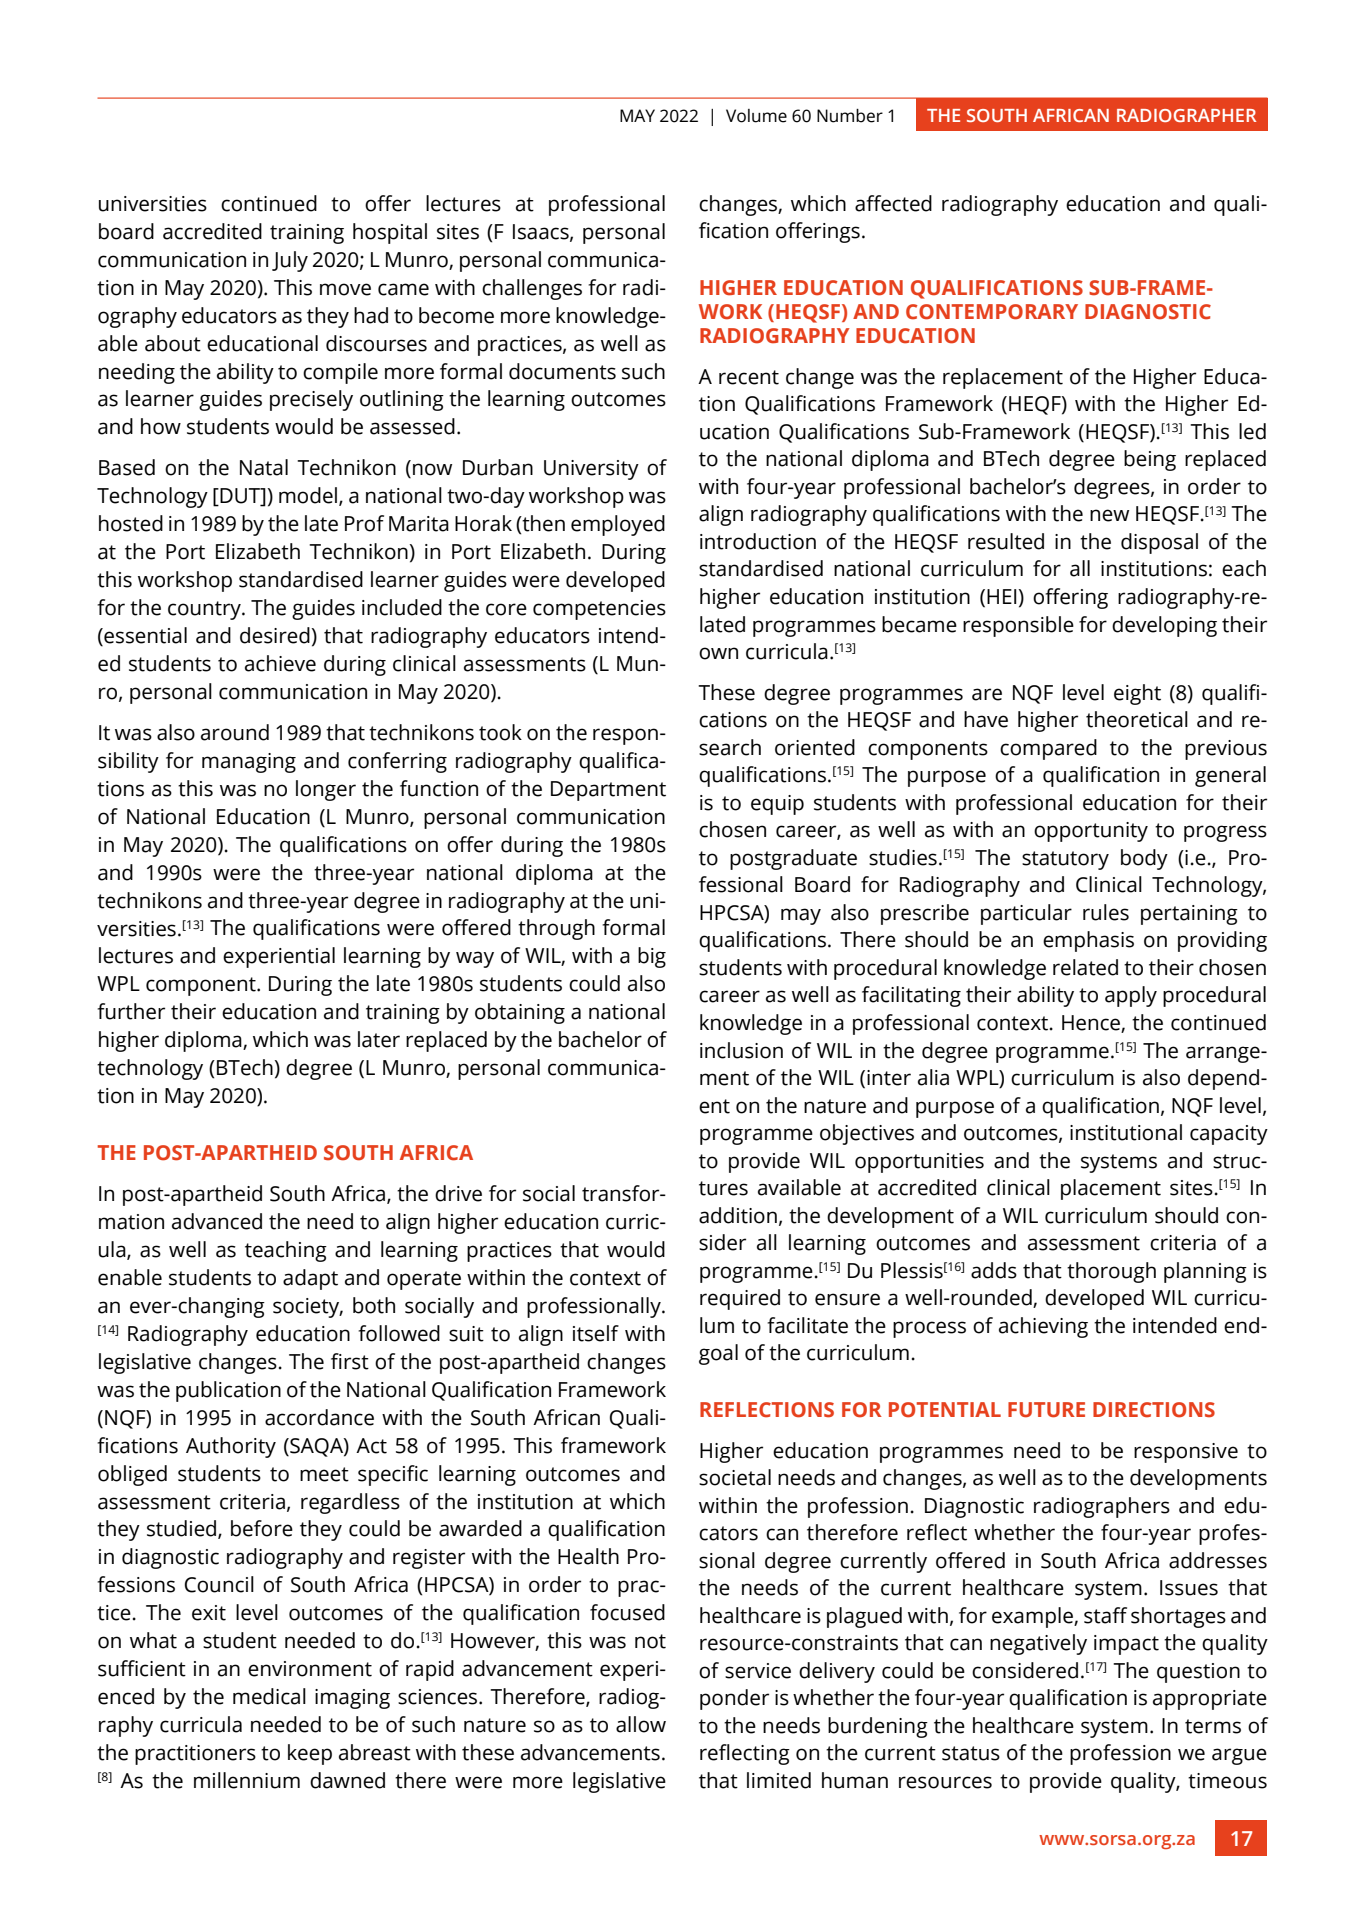 The height and width of the document is (1931, 1365). Describe the element at coordinates (1137, 694) in the document. I see `eight` at that location.
